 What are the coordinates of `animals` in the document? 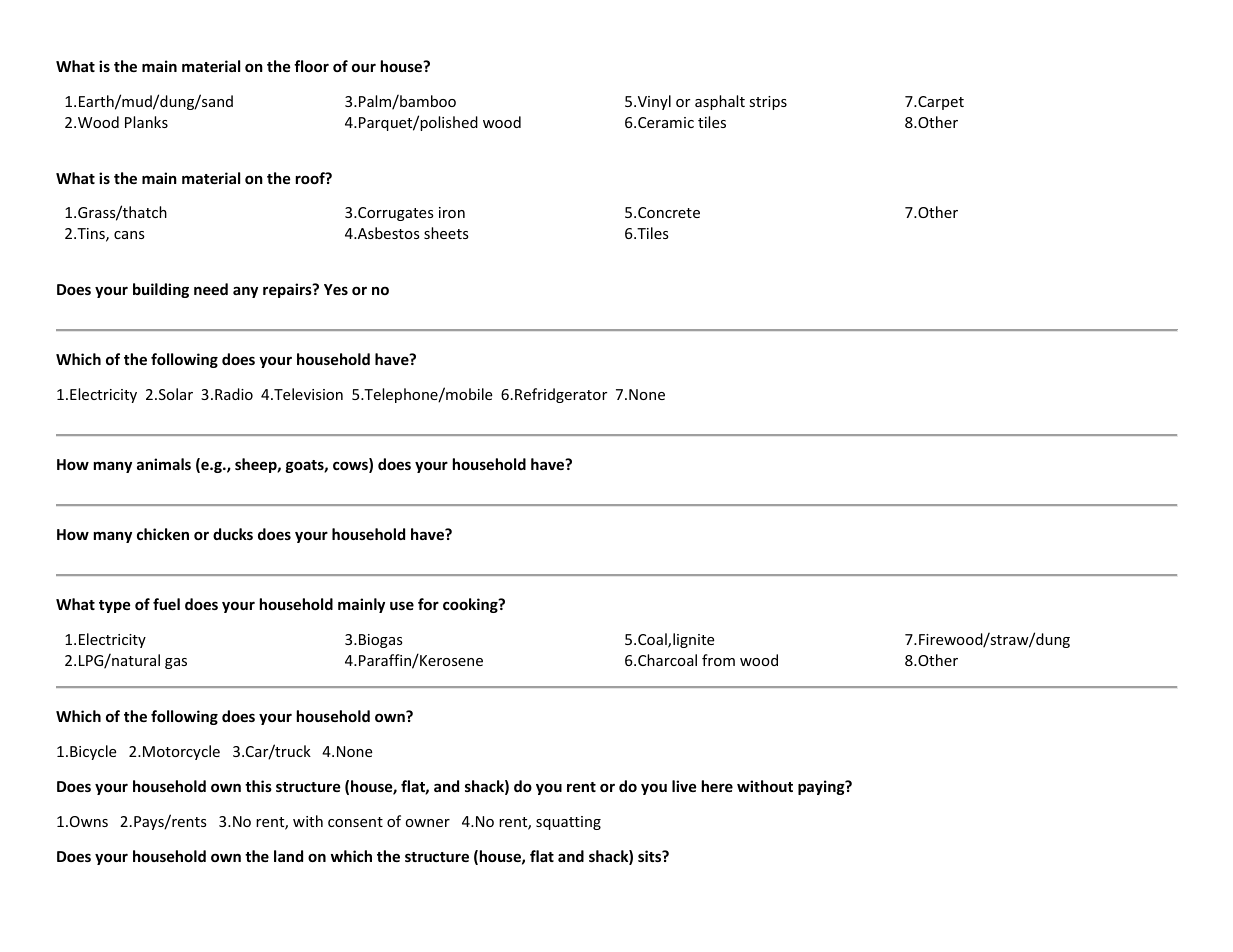 It's located at (164, 464).
